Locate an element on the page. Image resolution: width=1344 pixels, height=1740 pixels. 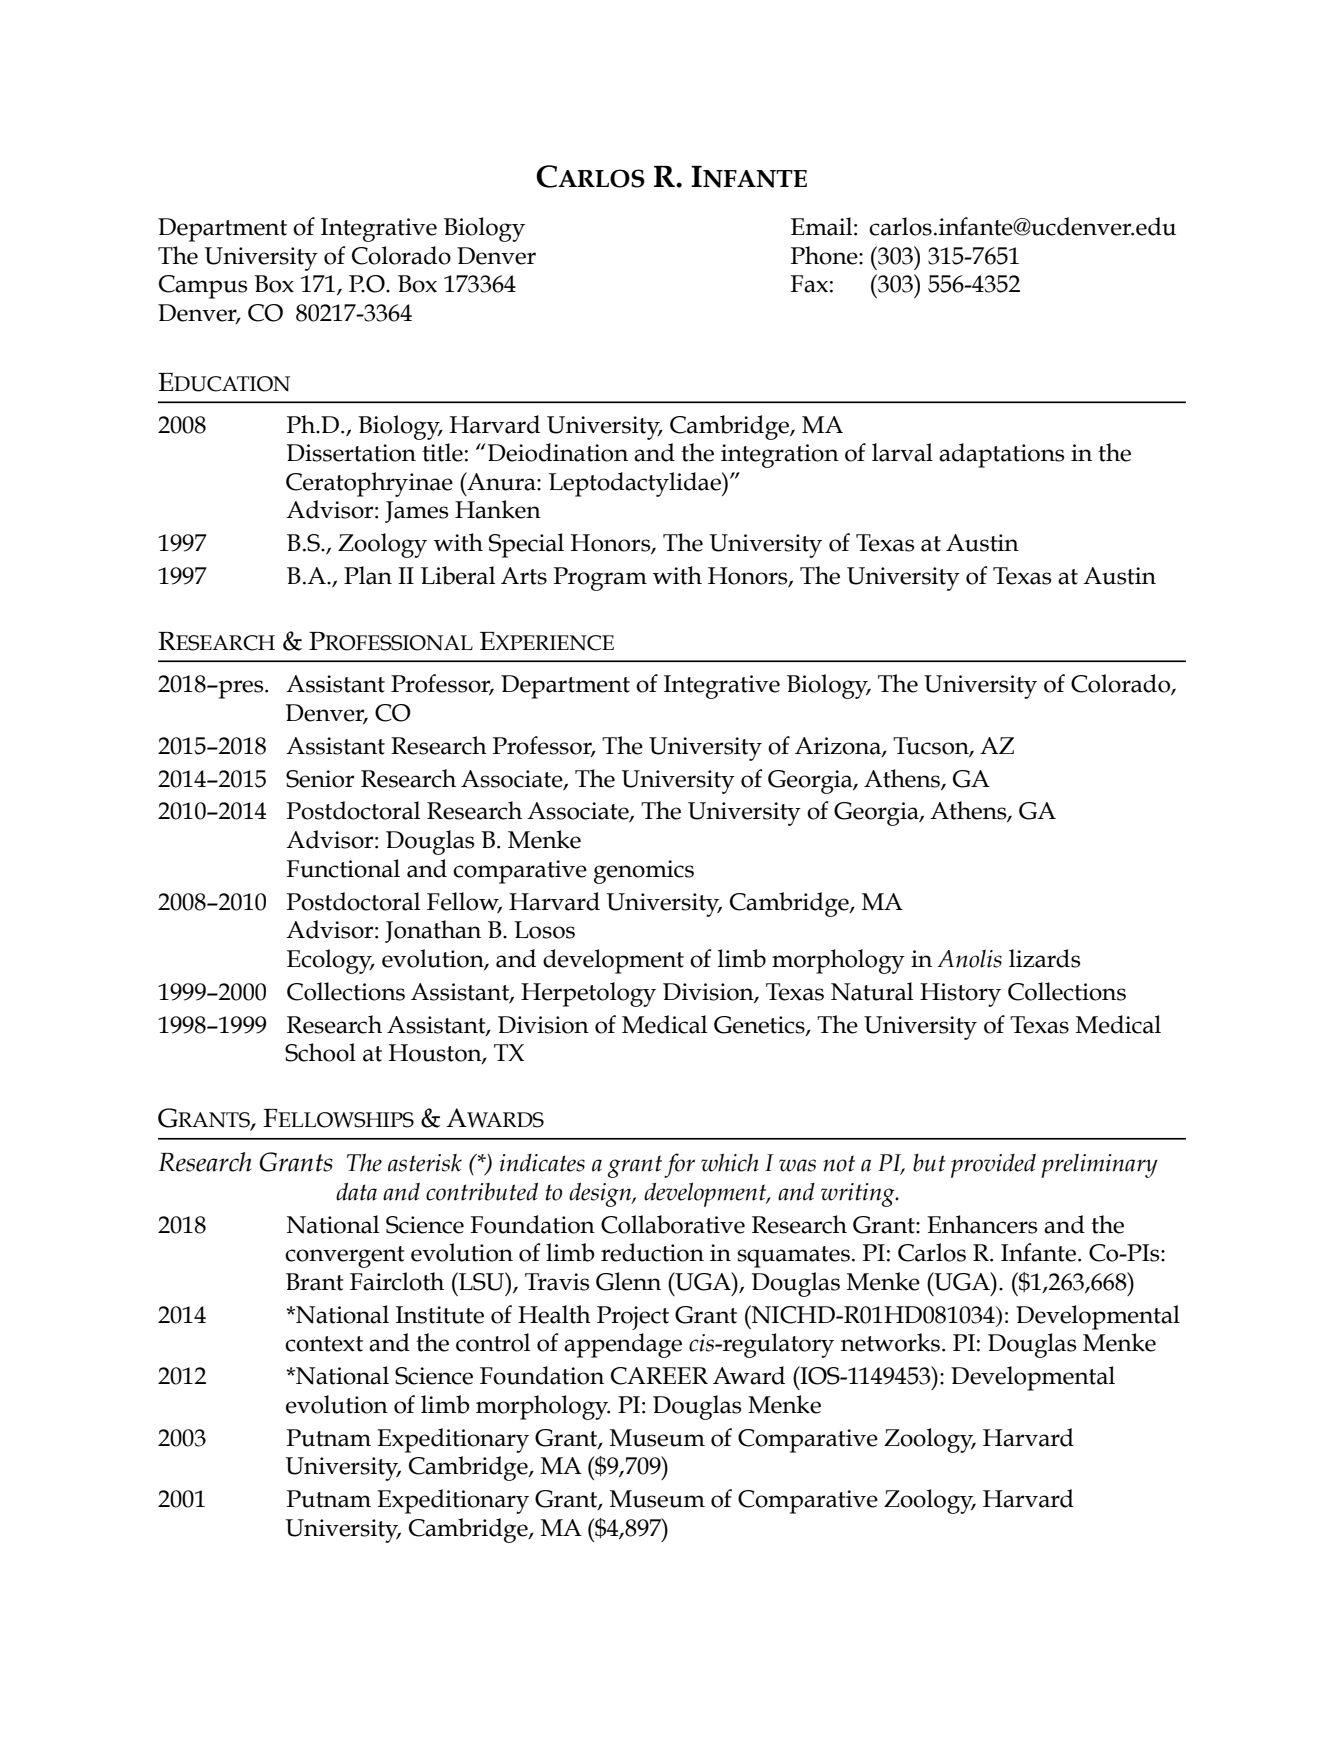
History is located at coordinates (960, 995).
